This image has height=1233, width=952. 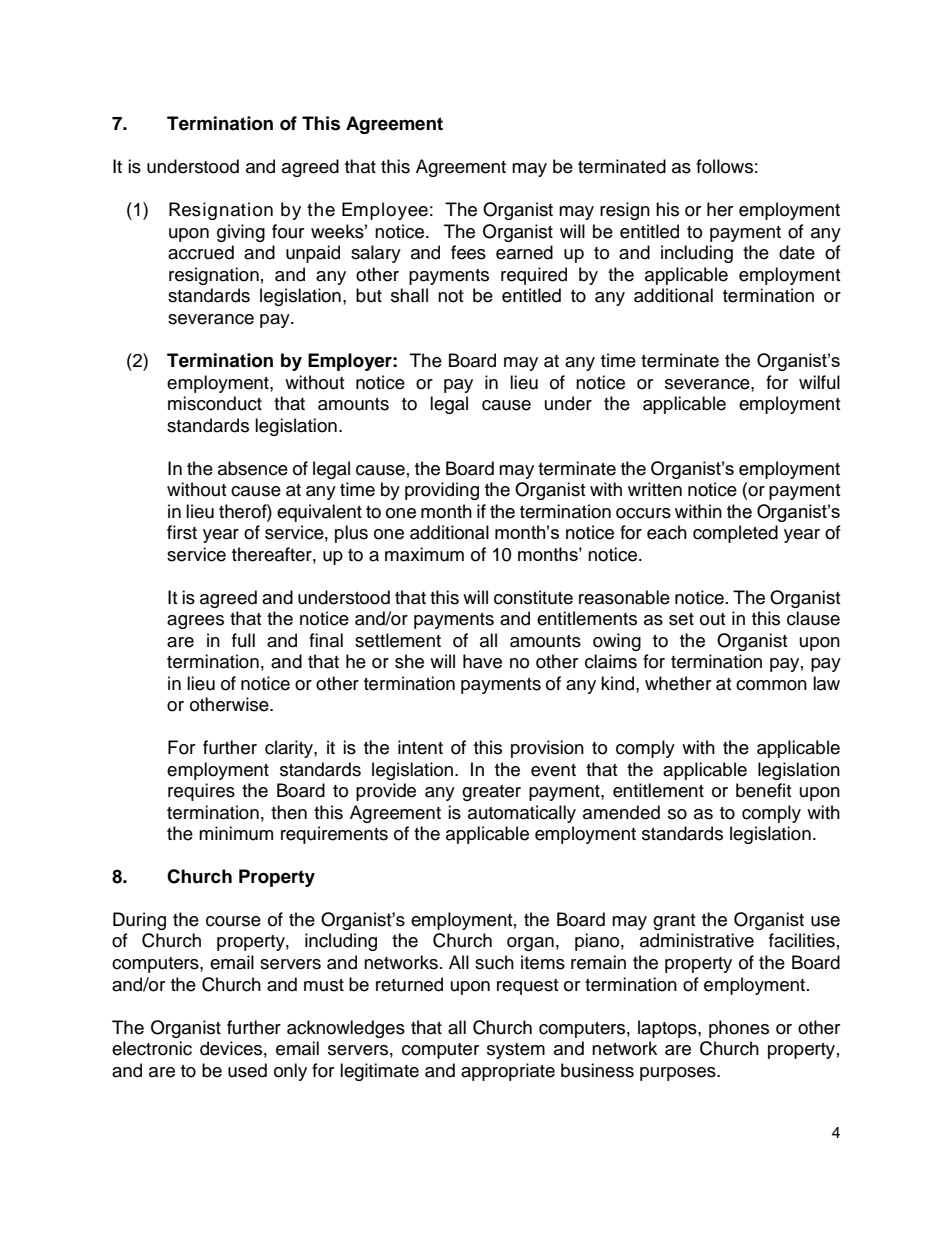 What do you see at coordinates (739, 1029) in the image?
I see `phones` at bounding box center [739, 1029].
